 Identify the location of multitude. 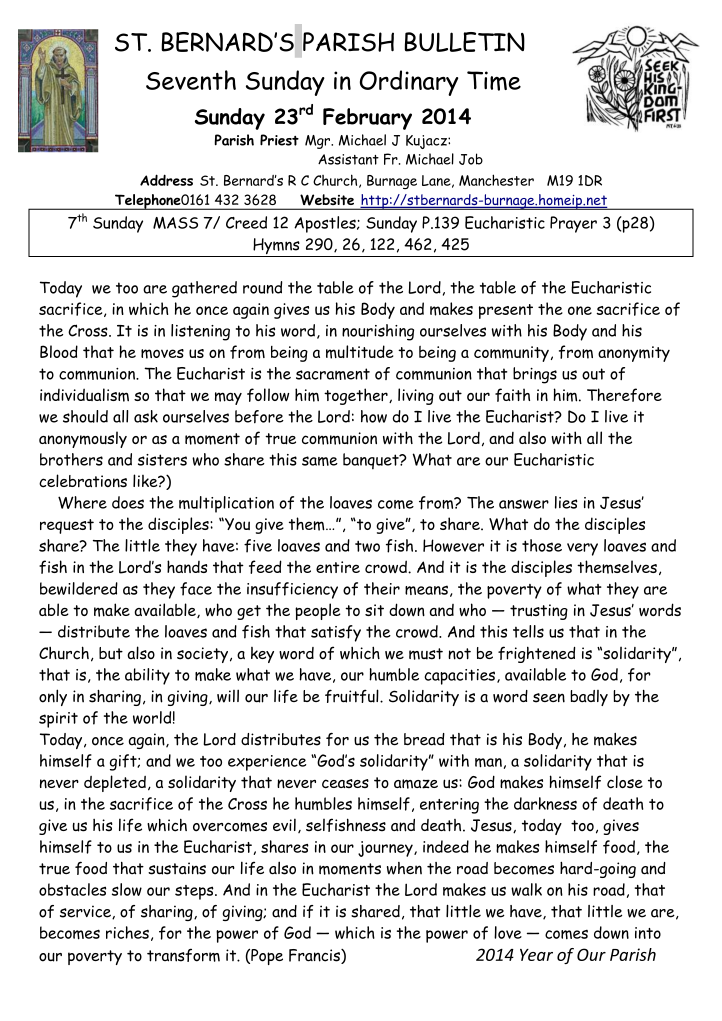
(359, 352).
